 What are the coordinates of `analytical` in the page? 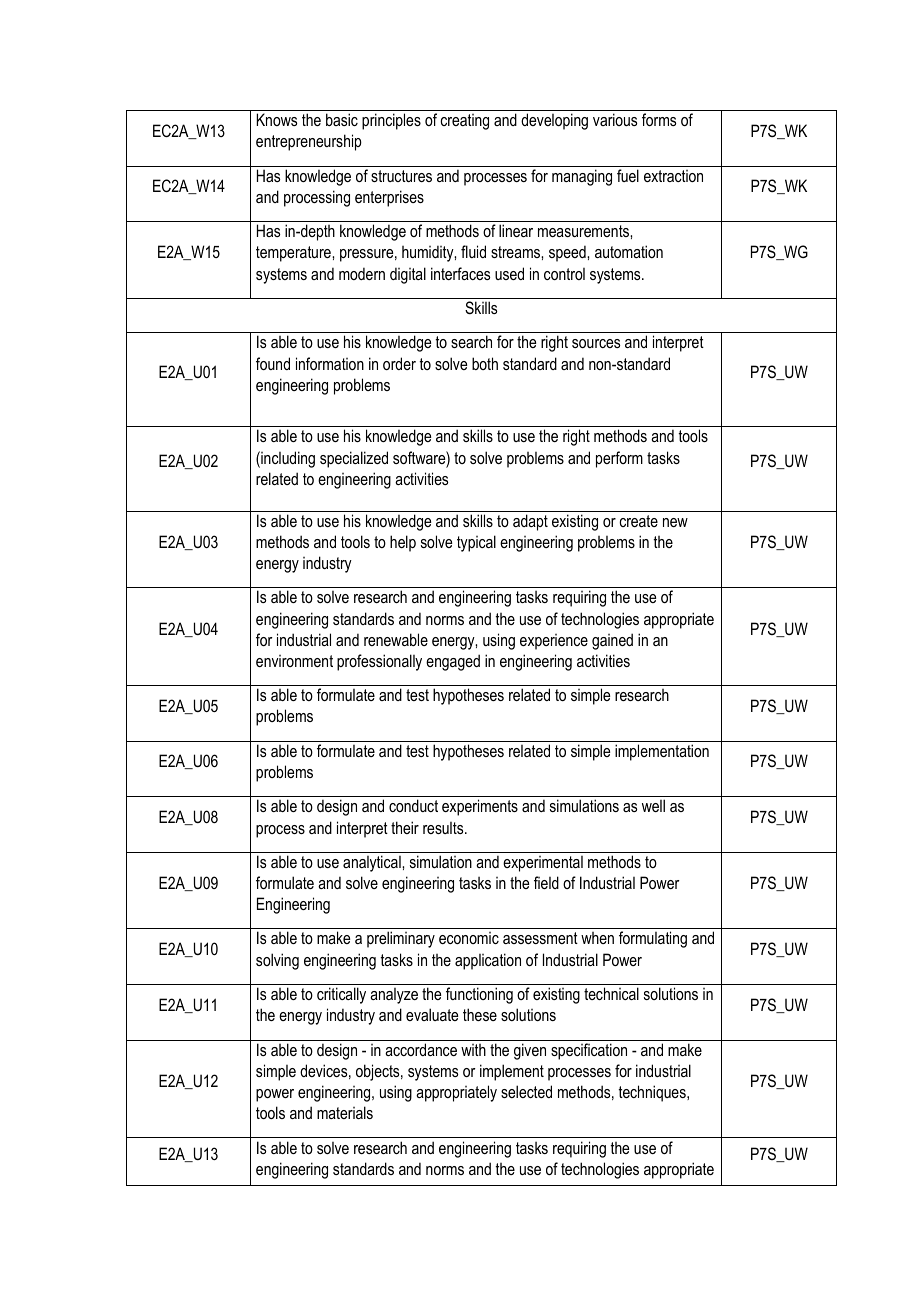 It's located at (373, 863).
